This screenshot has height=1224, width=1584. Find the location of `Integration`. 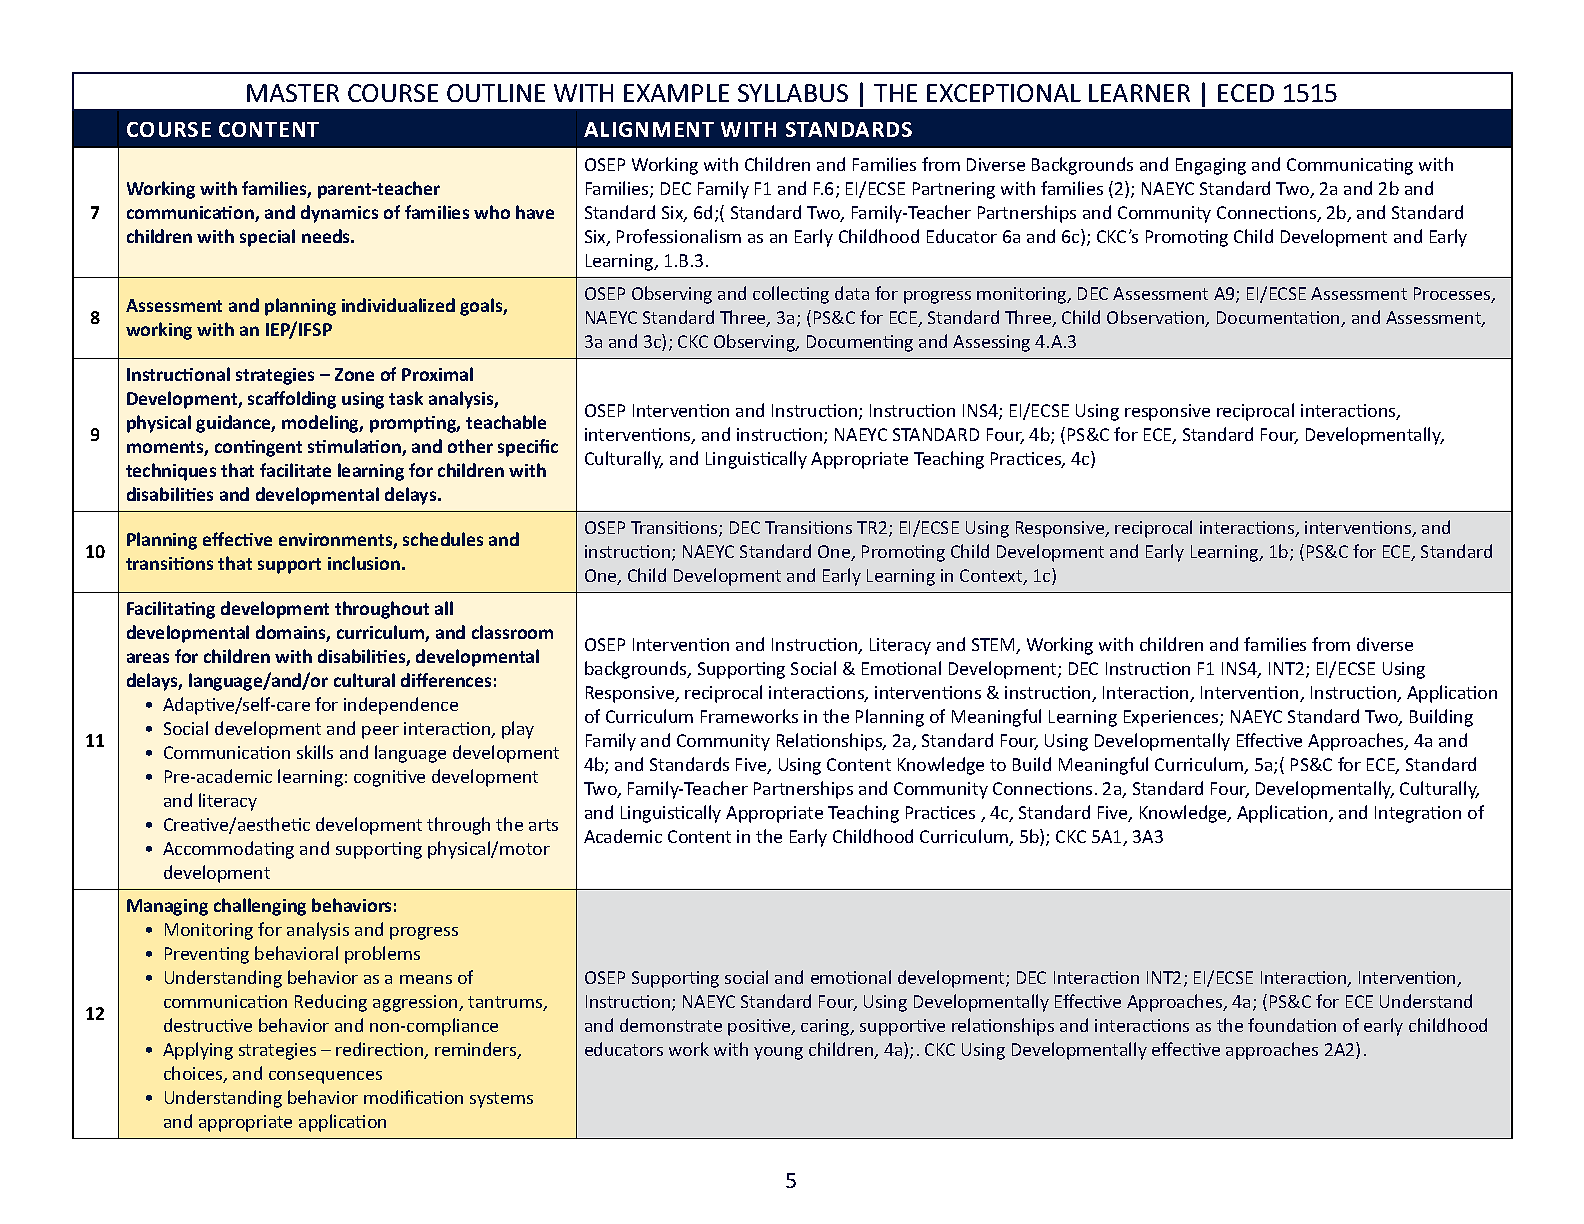

Integration is located at coordinates (1418, 814).
